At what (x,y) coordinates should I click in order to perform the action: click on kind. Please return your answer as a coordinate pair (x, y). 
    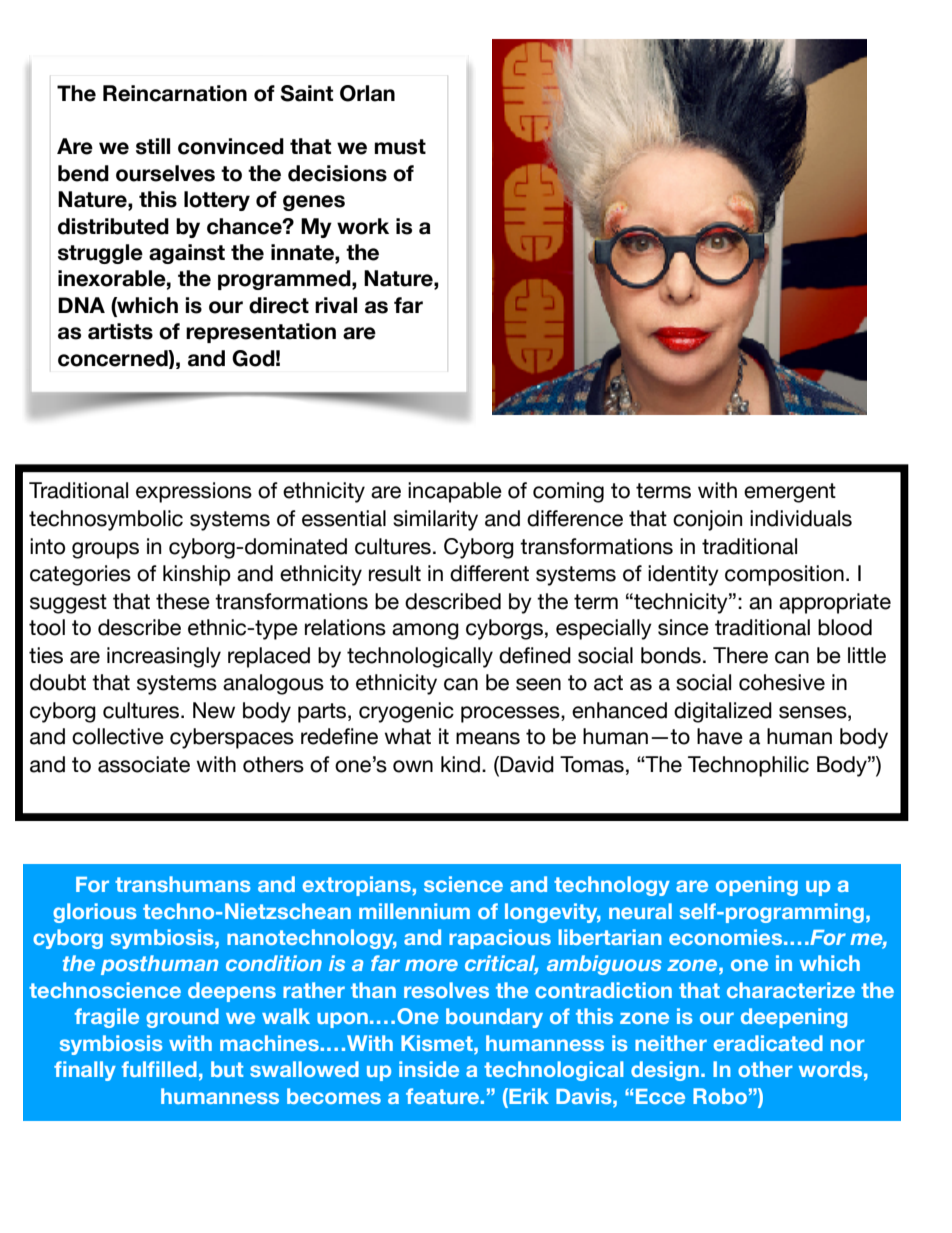
    Looking at the image, I should click on (460, 764).
